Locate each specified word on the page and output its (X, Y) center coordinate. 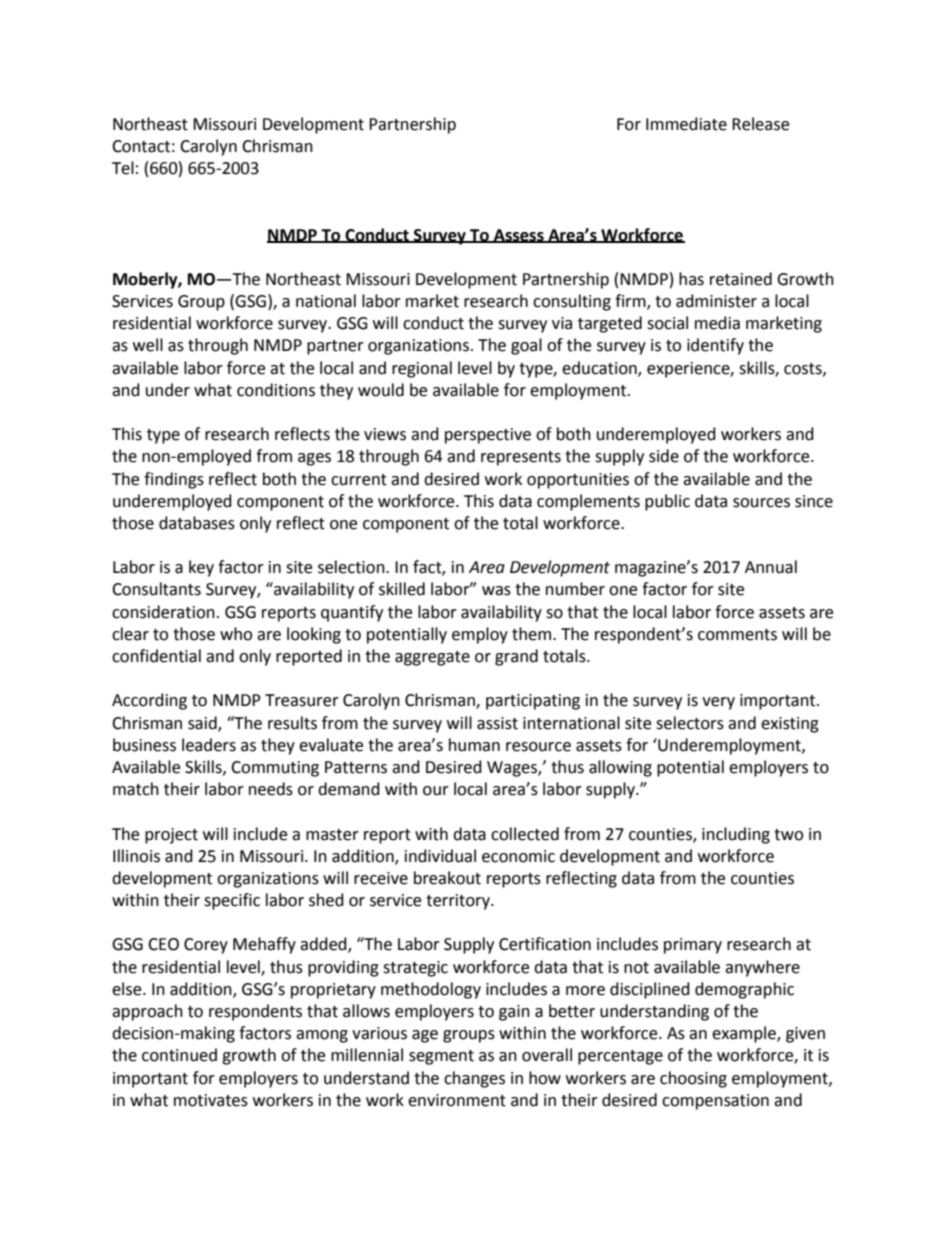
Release (760, 124)
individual (440, 856)
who (236, 634)
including (736, 835)
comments (737, 635)
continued (179, 1055)
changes (474, 1079)
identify (715, 346)
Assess (518, 236)
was (496, 591)
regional (422, 369)
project (171, 836)
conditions (276, 390)
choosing (693, 1079)
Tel (123, 168)
